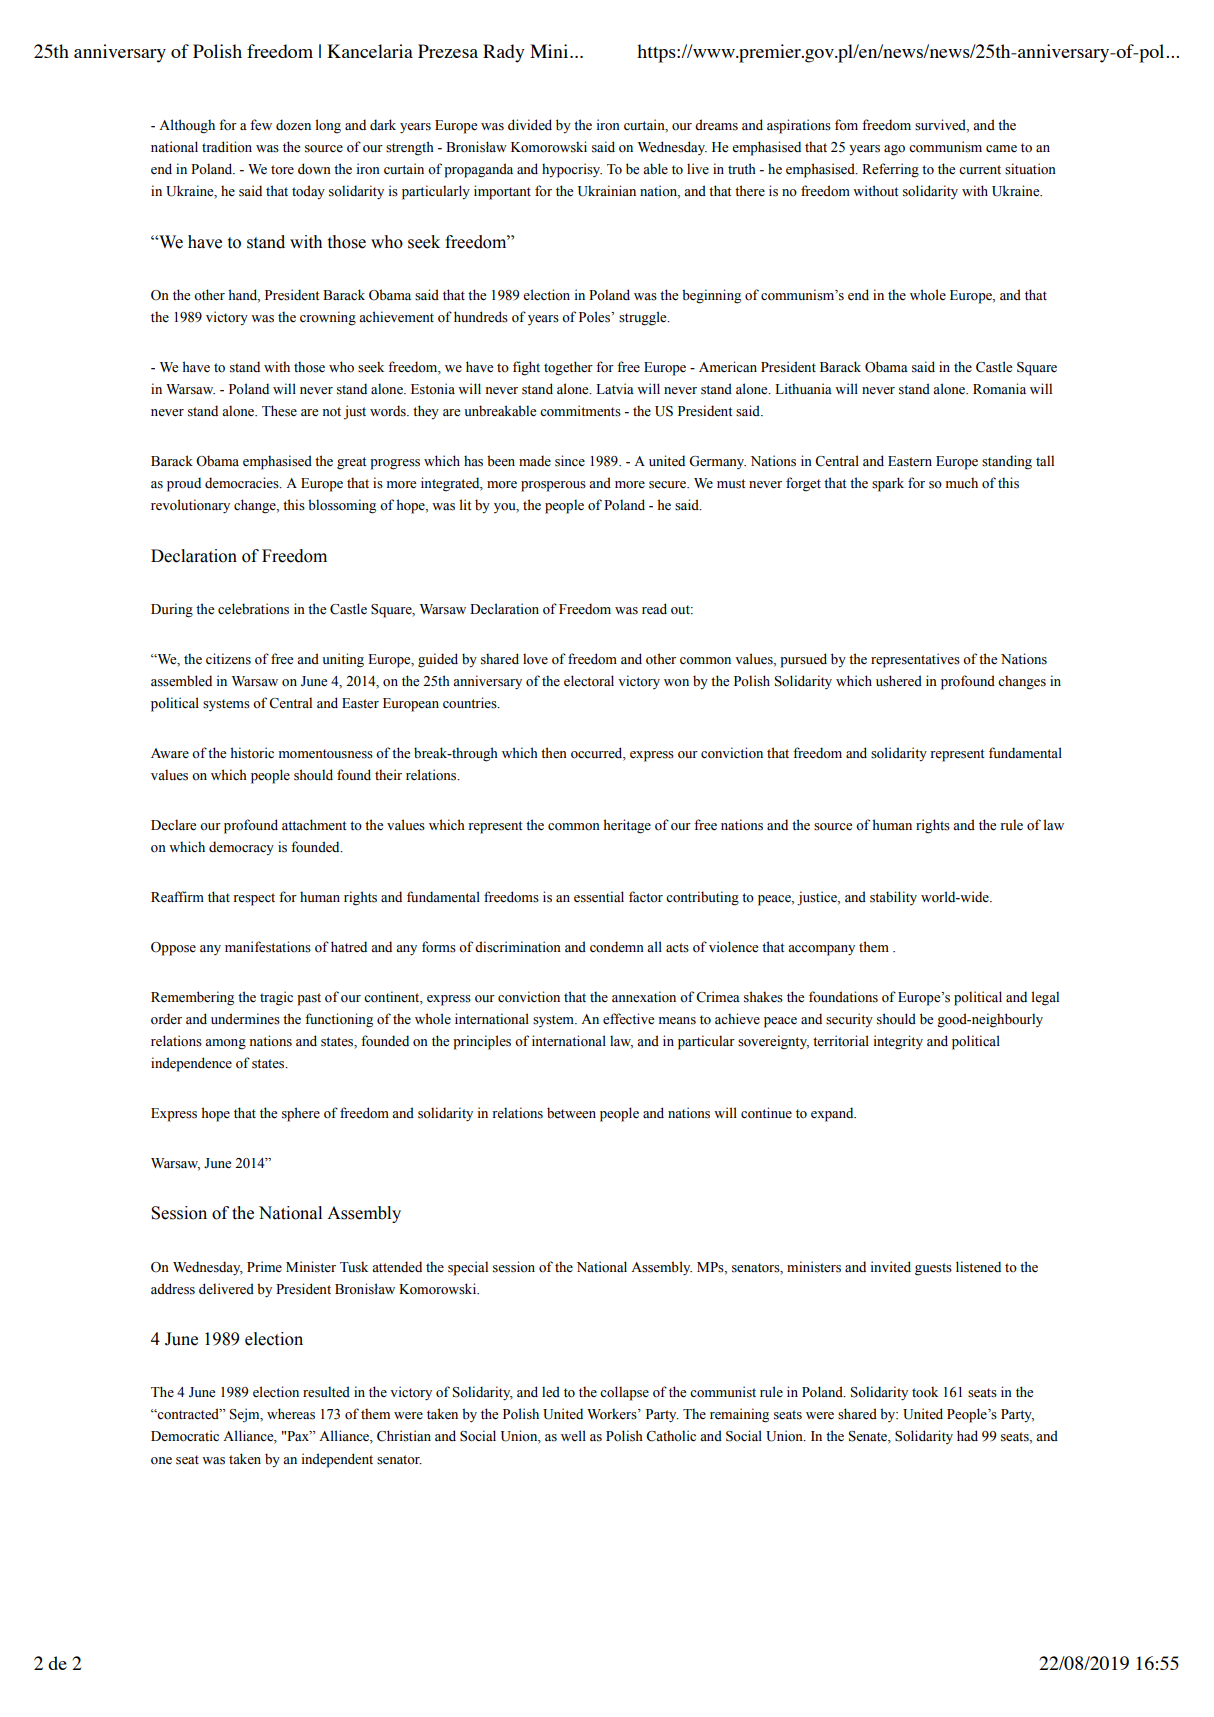 The image size is (1214, 1717). Describe the element at coordinates (282, 170) in the screenshot. I see `tore` at that location.
